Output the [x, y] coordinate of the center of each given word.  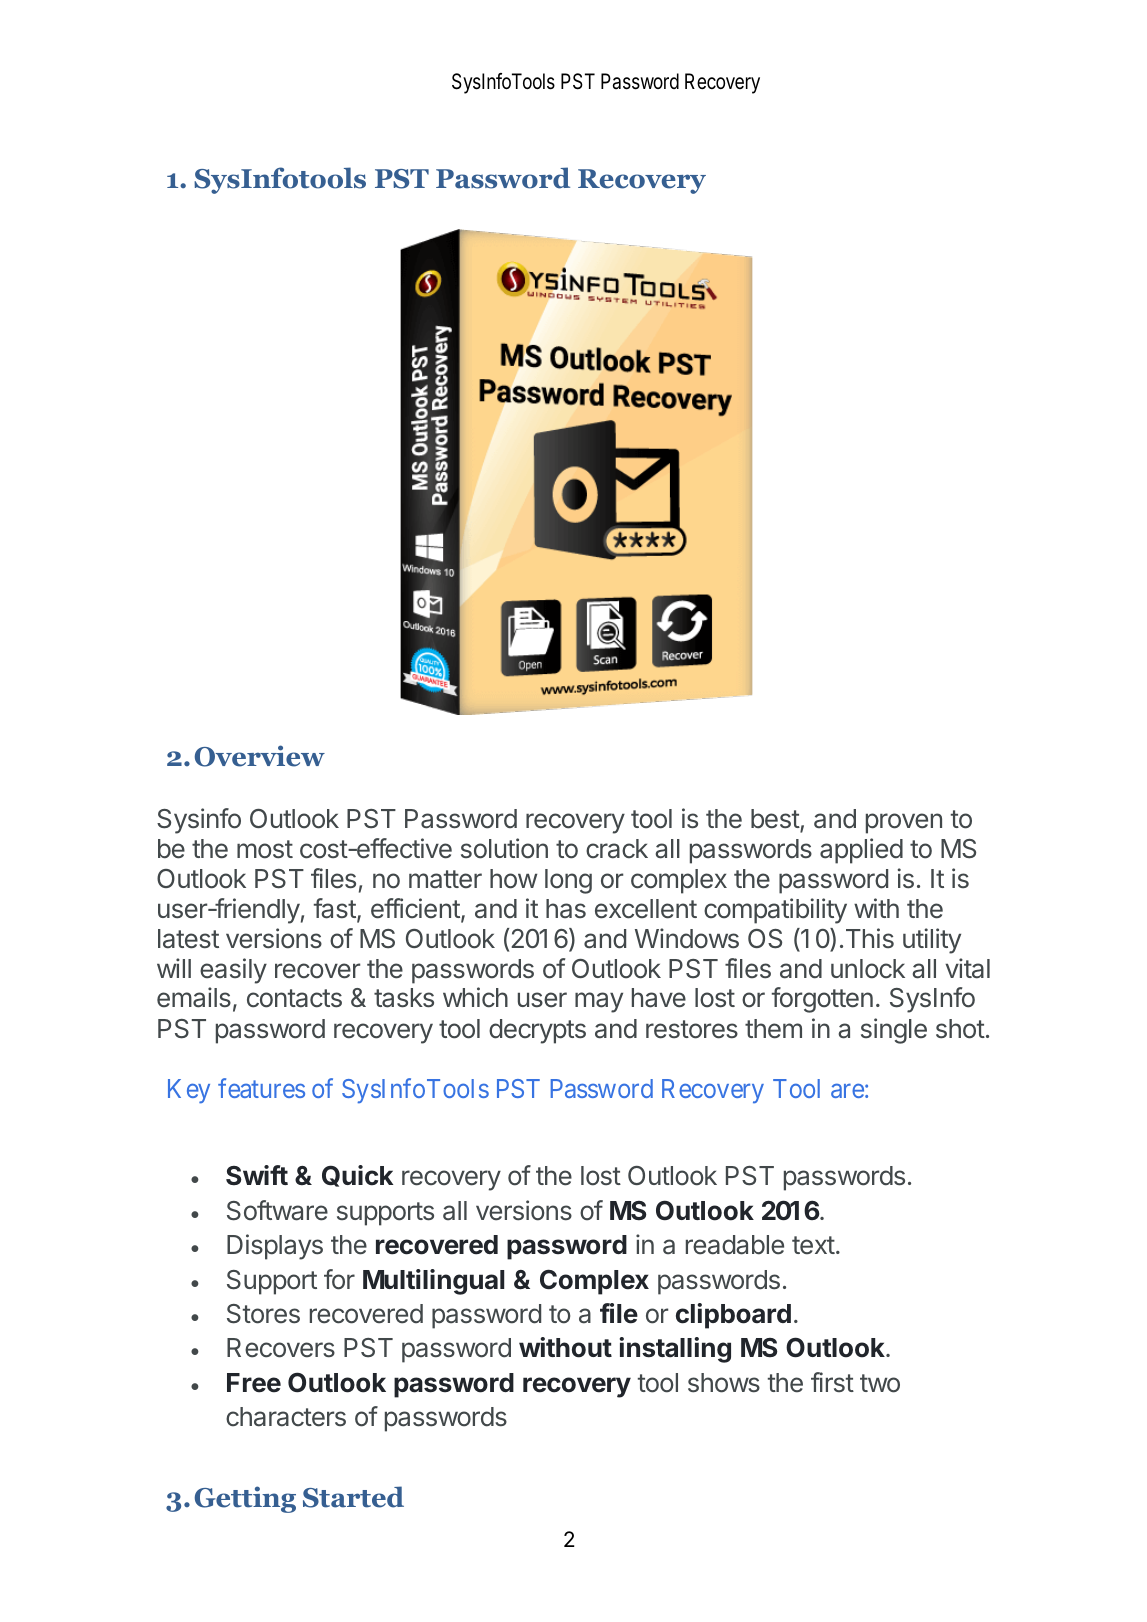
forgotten [822, 1000]
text [813, 1245]
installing [675, 1350]
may [599, 1002]
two [880, 1383]
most [265, 849]
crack [617, 849]
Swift [257, 1175]
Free [254, 1383]
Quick [357, 1176]
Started [353, 1497]
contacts [294, 998]
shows [724, 1383]
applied [861, 851]
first [832, 1382]
